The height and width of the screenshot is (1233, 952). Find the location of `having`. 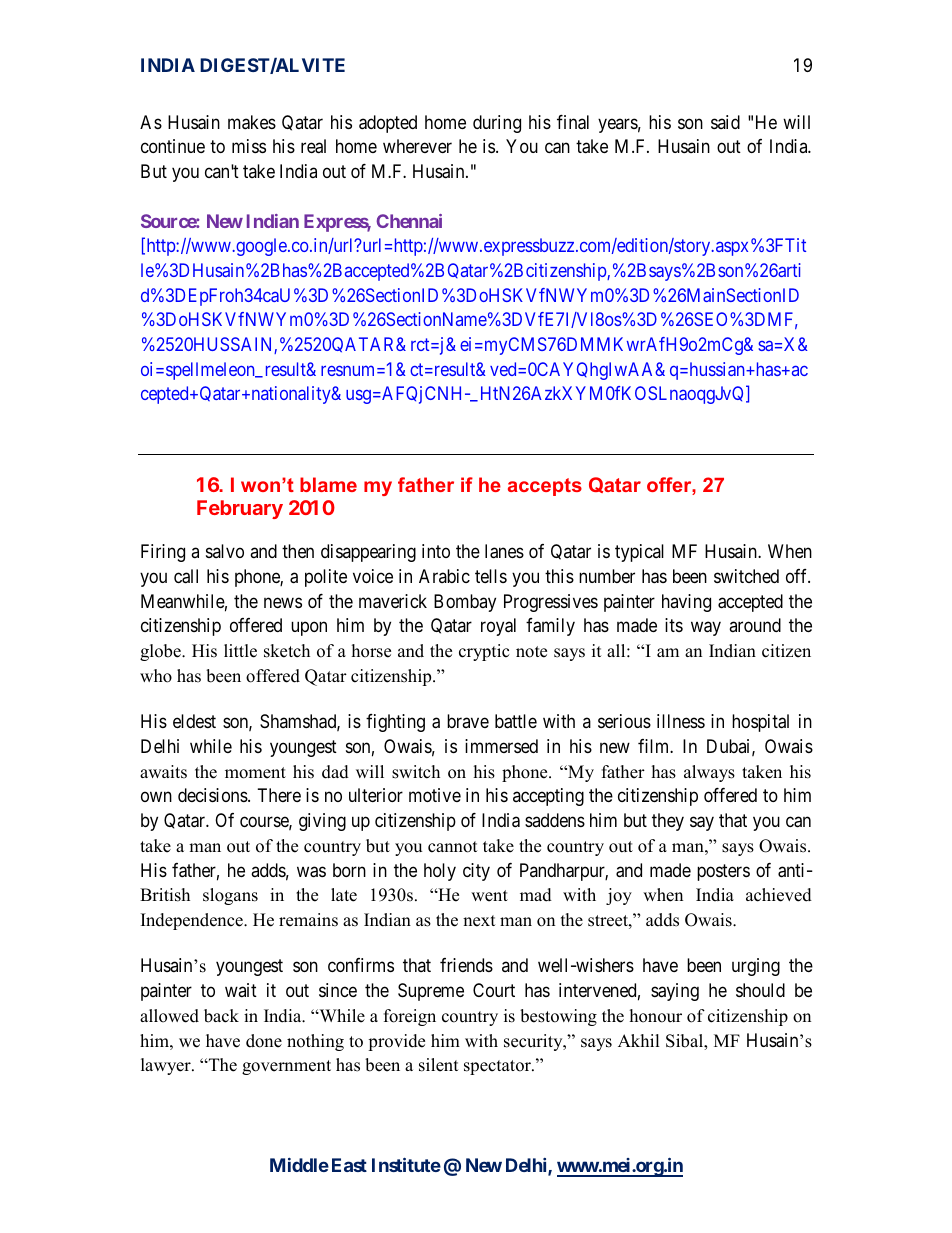

having is located at coordinates (686, 603).
